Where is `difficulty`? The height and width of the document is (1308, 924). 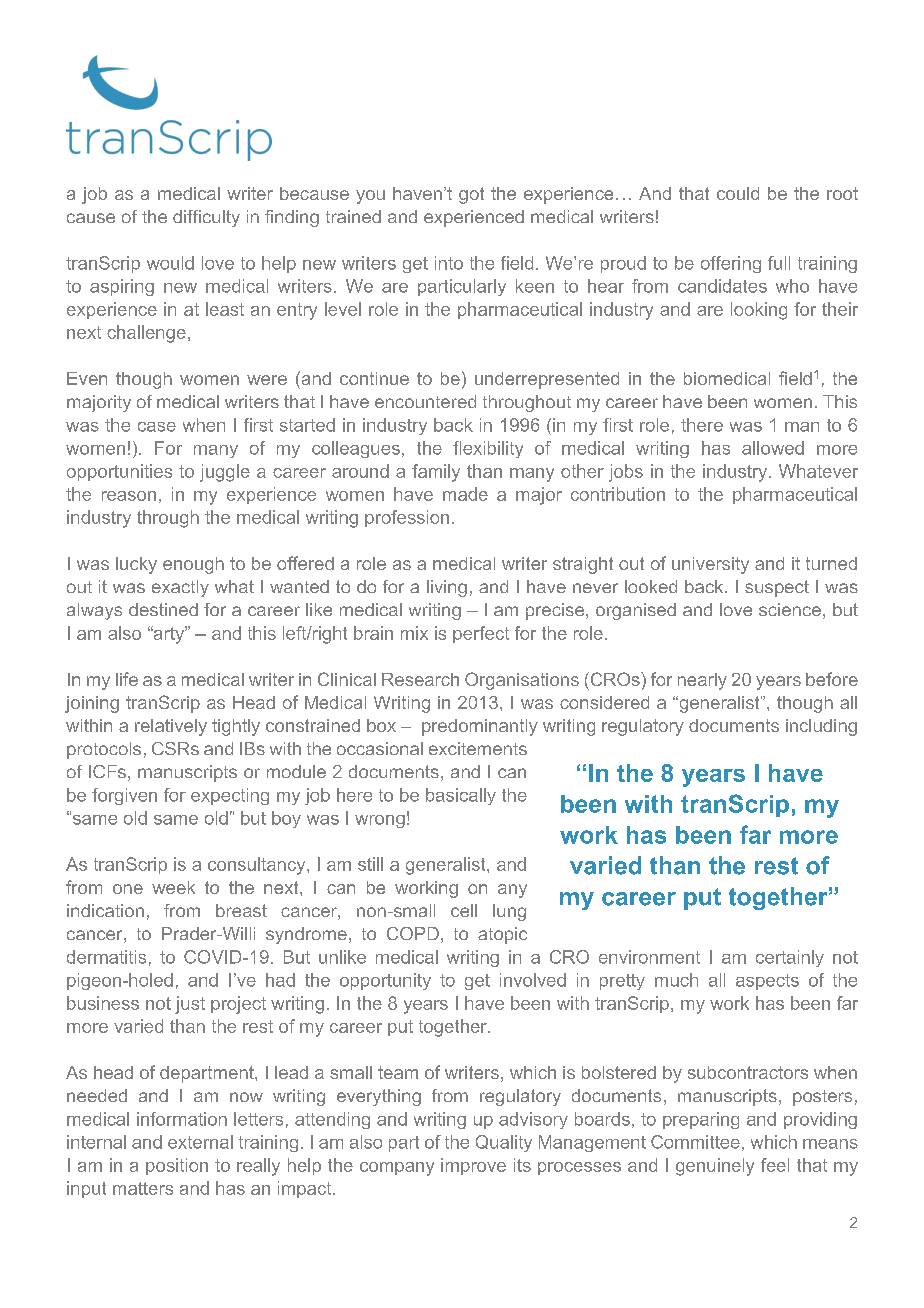 difficulty is located at coordinates (206, 218).
